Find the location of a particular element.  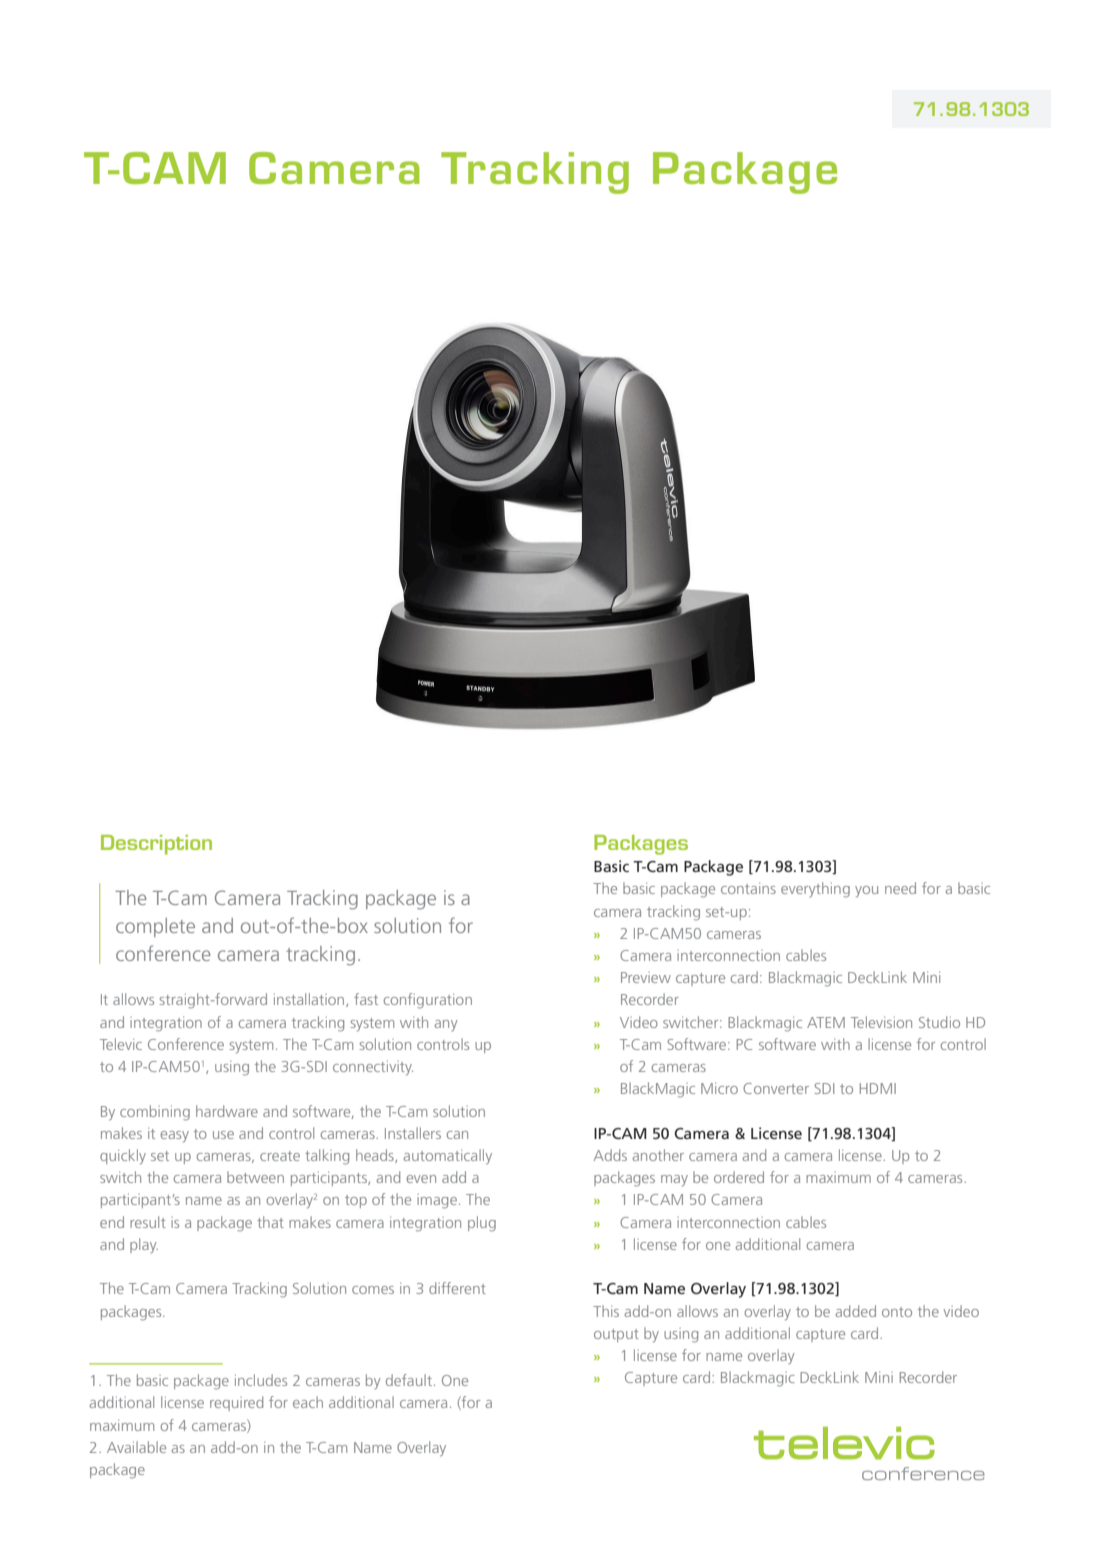

play is located at coordinates (144, 1245).
